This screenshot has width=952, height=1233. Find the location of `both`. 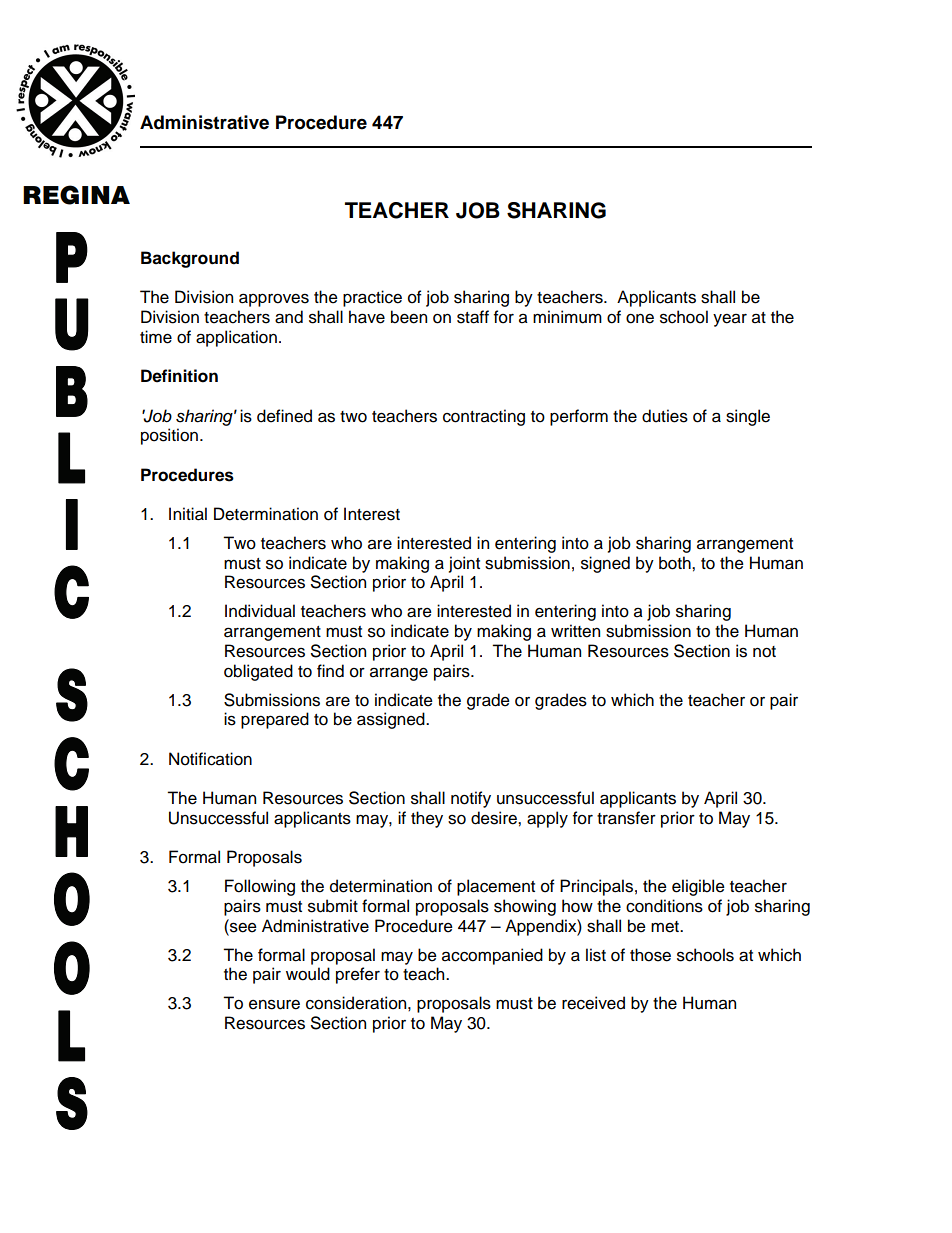

both is located at coordinates (676, 563).
